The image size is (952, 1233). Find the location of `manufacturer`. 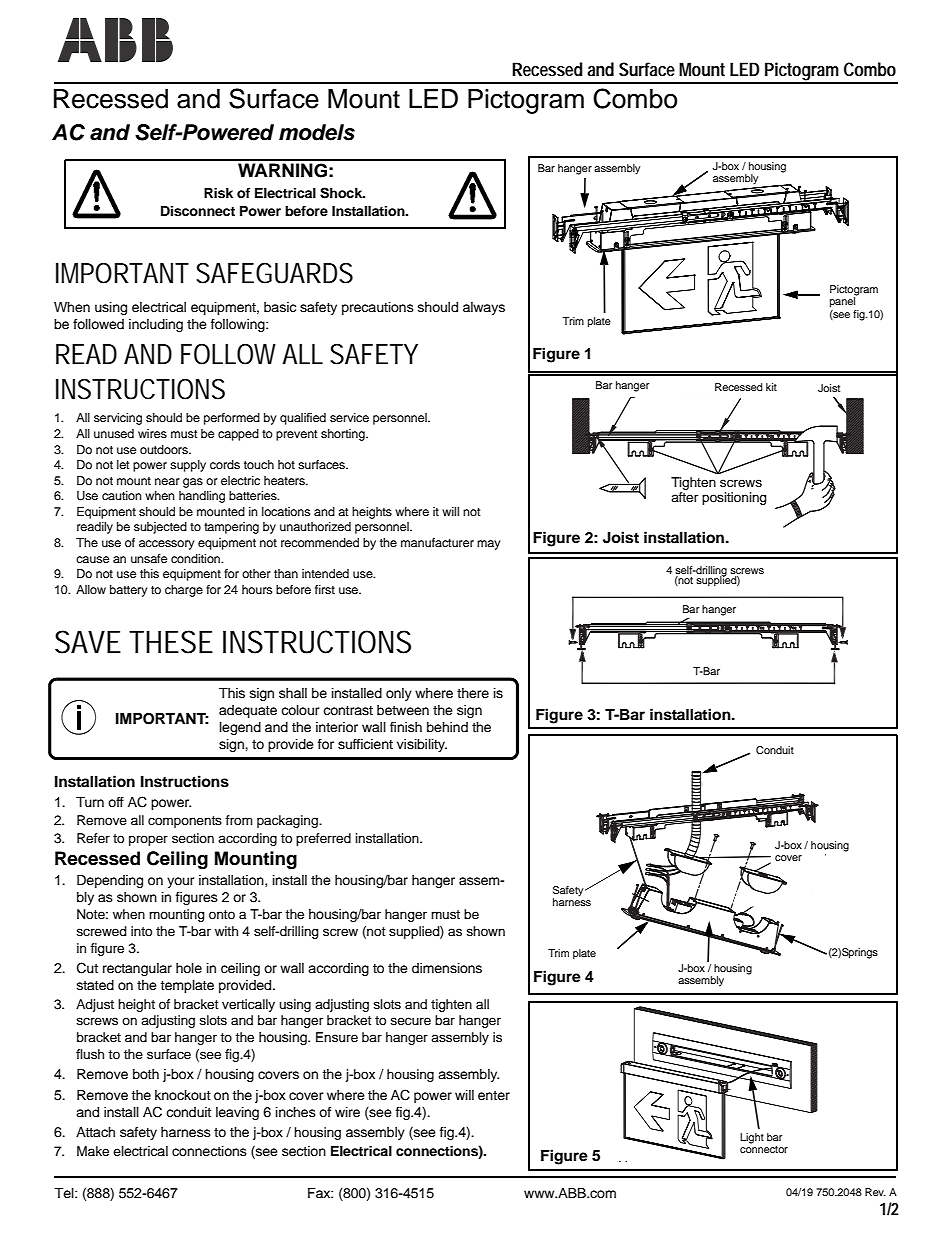

manufacturer is located at coordinates (437, 542).
